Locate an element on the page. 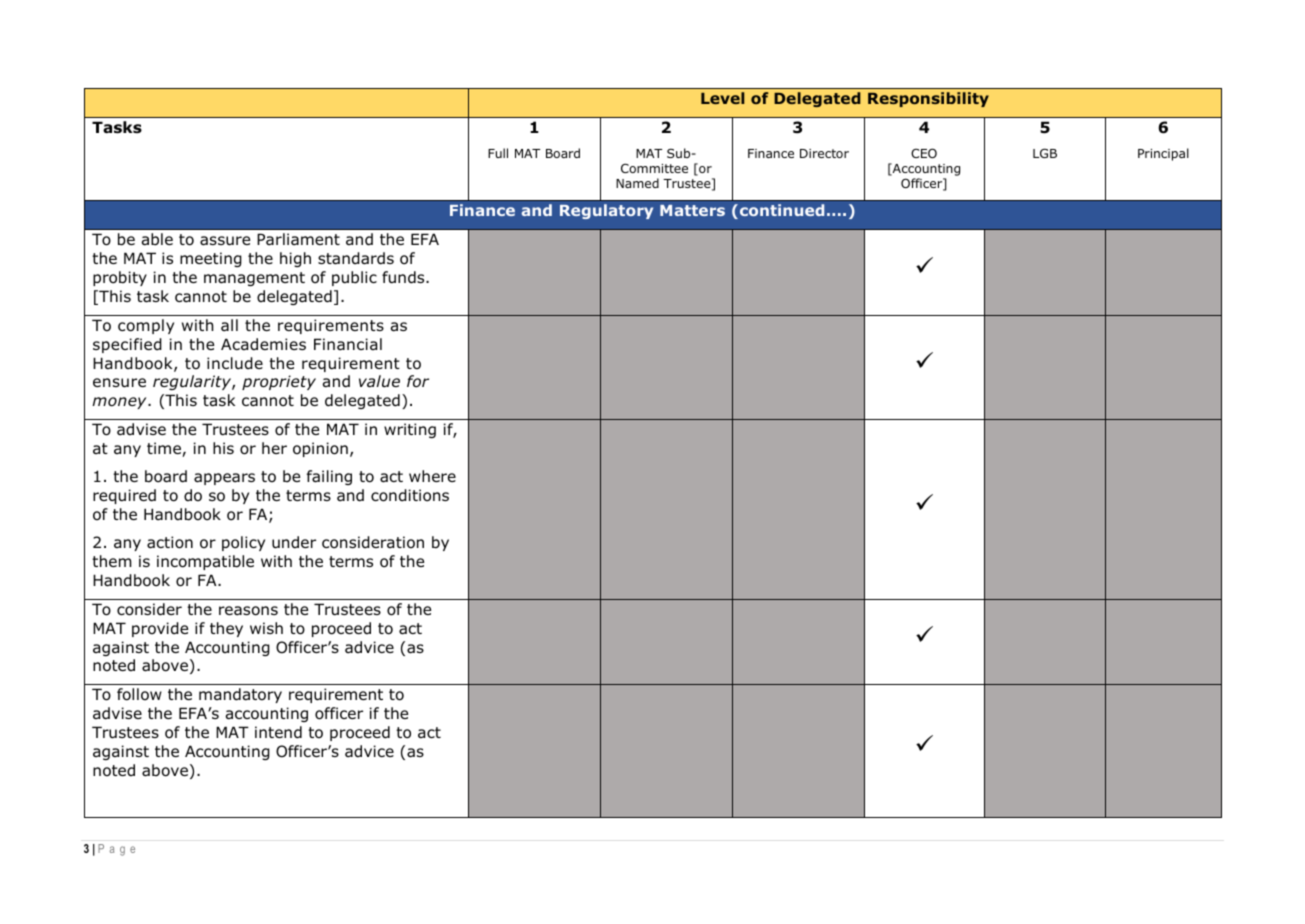 The height and width of the page is (924, 1305). writing is located at coordinates (410, 430).
